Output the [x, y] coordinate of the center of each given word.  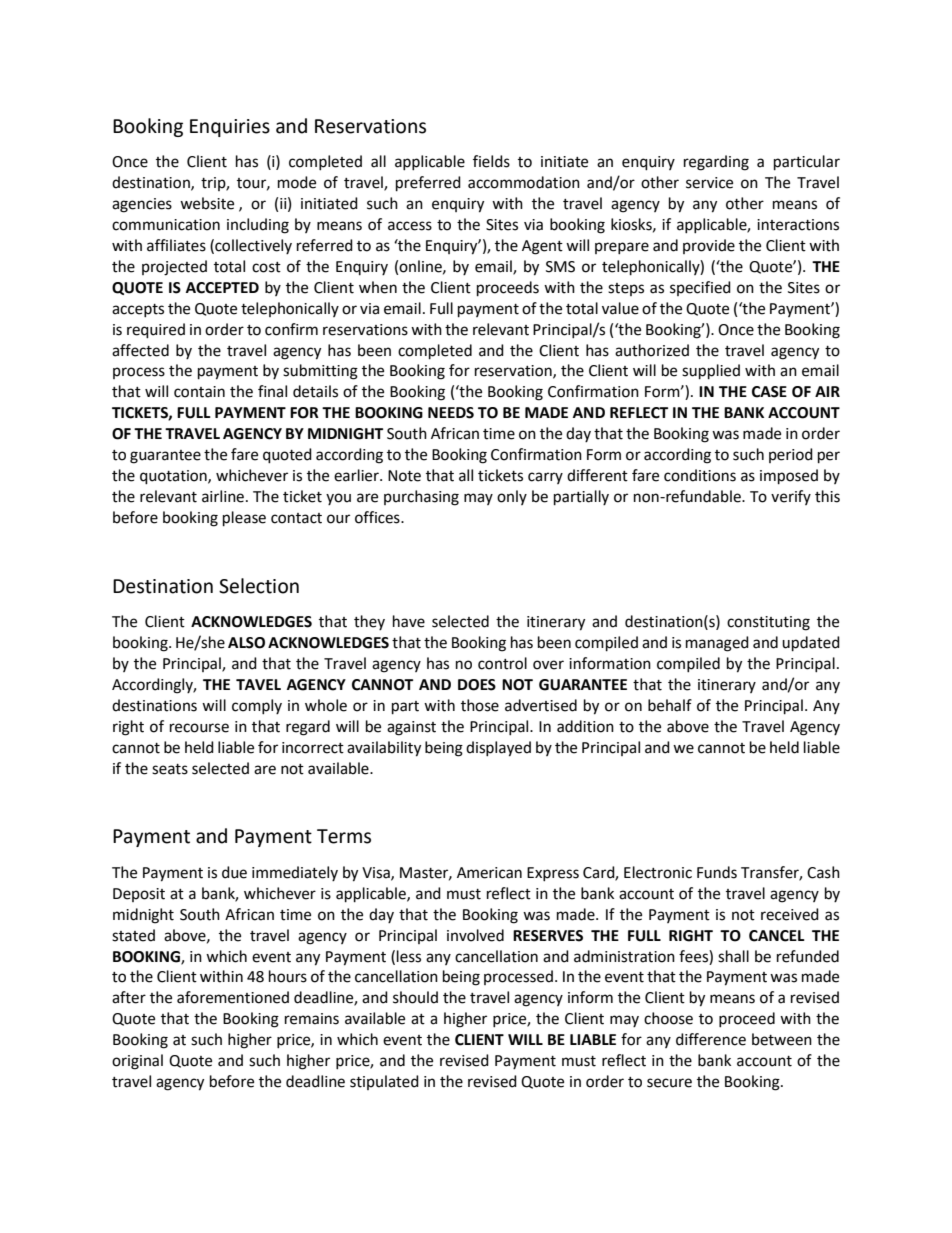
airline [224, 496]
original [137, 1062]
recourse [199, 728]
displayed [498, 749]
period [791, 455]
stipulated [384, 1082]
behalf [670, 705]
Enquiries [230, 128]
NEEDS [451, 413]
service [709, 183]
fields [491, 161]
